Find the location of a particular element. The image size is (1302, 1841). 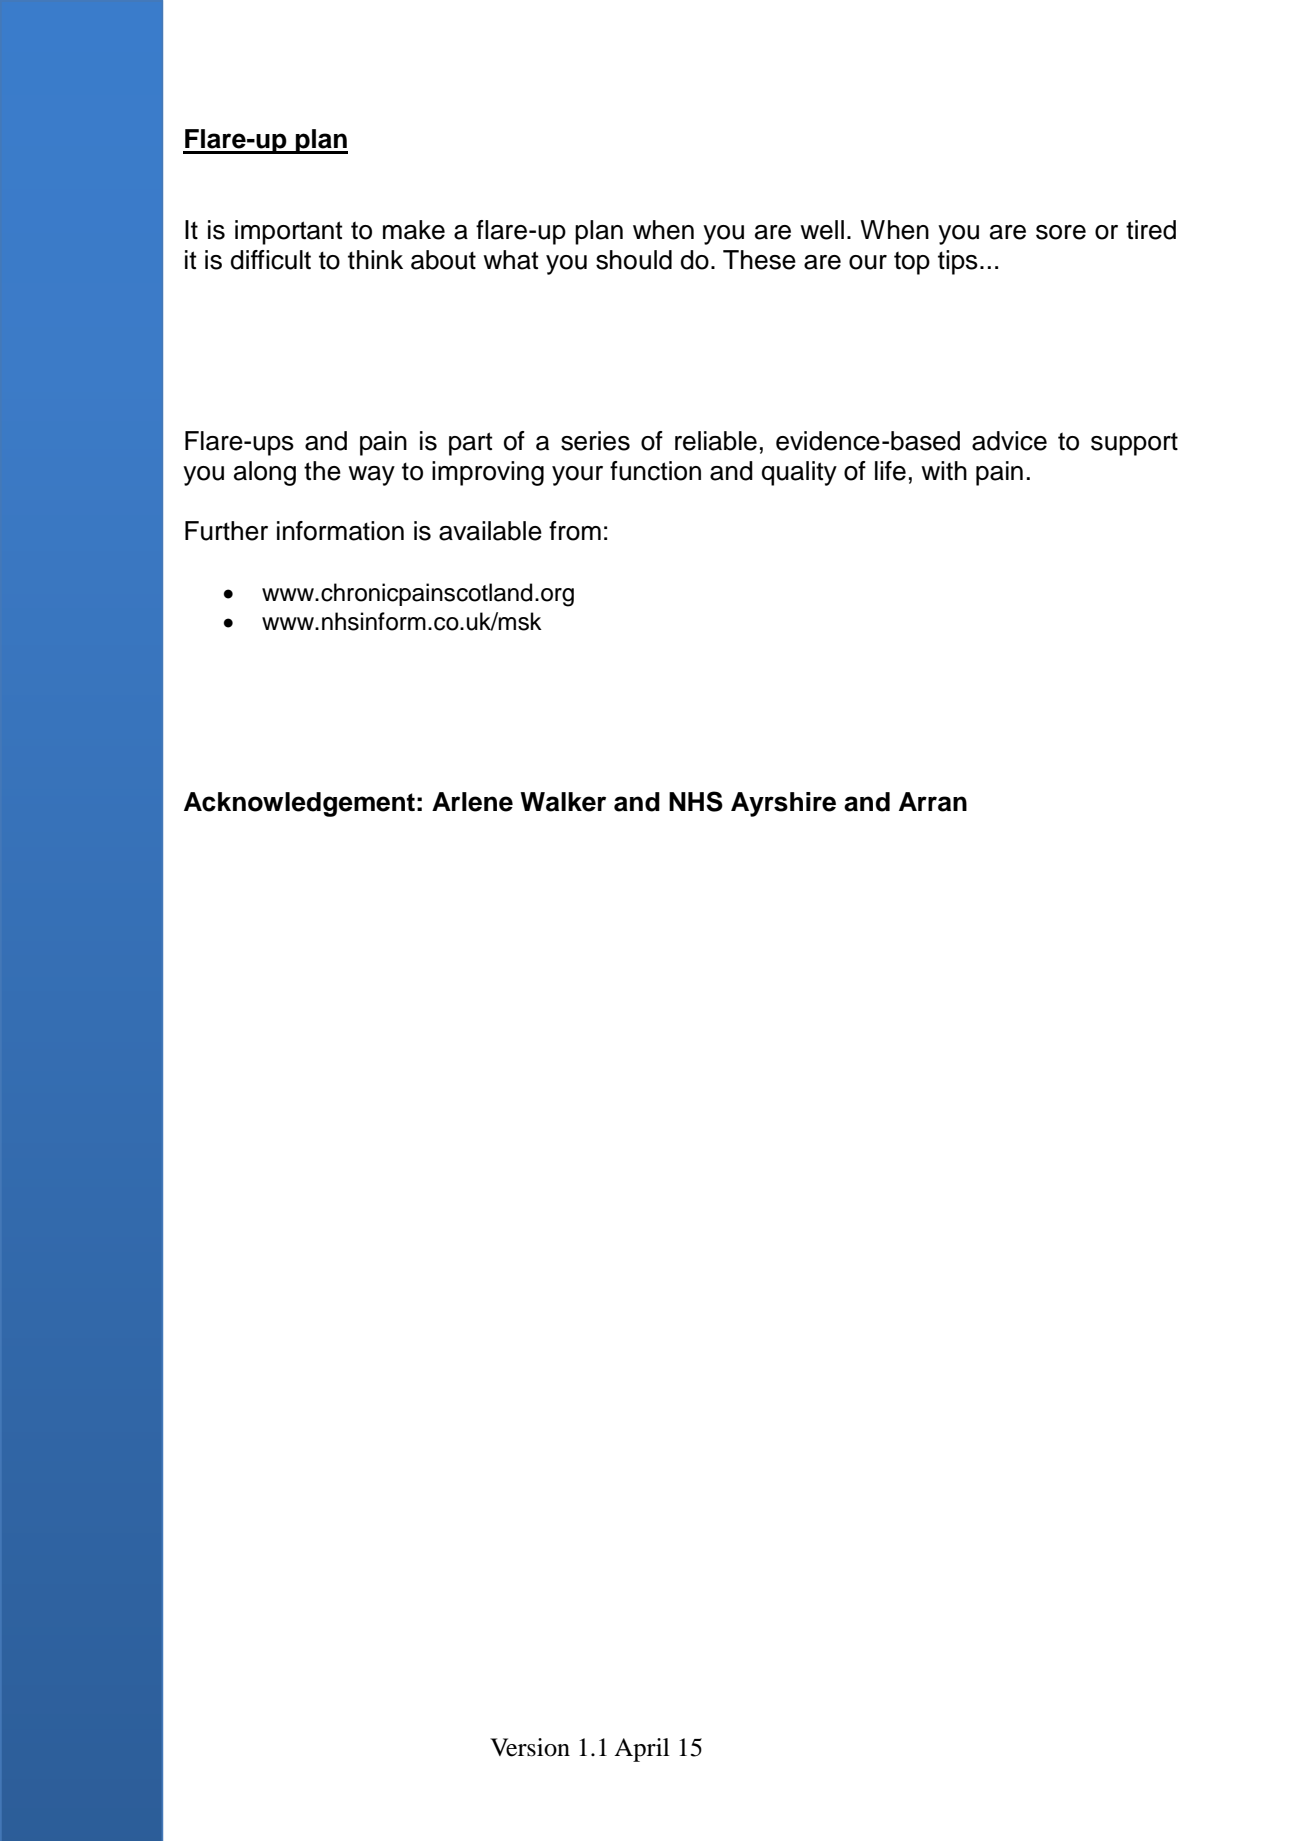

think is located at coordinates (375, 259).
